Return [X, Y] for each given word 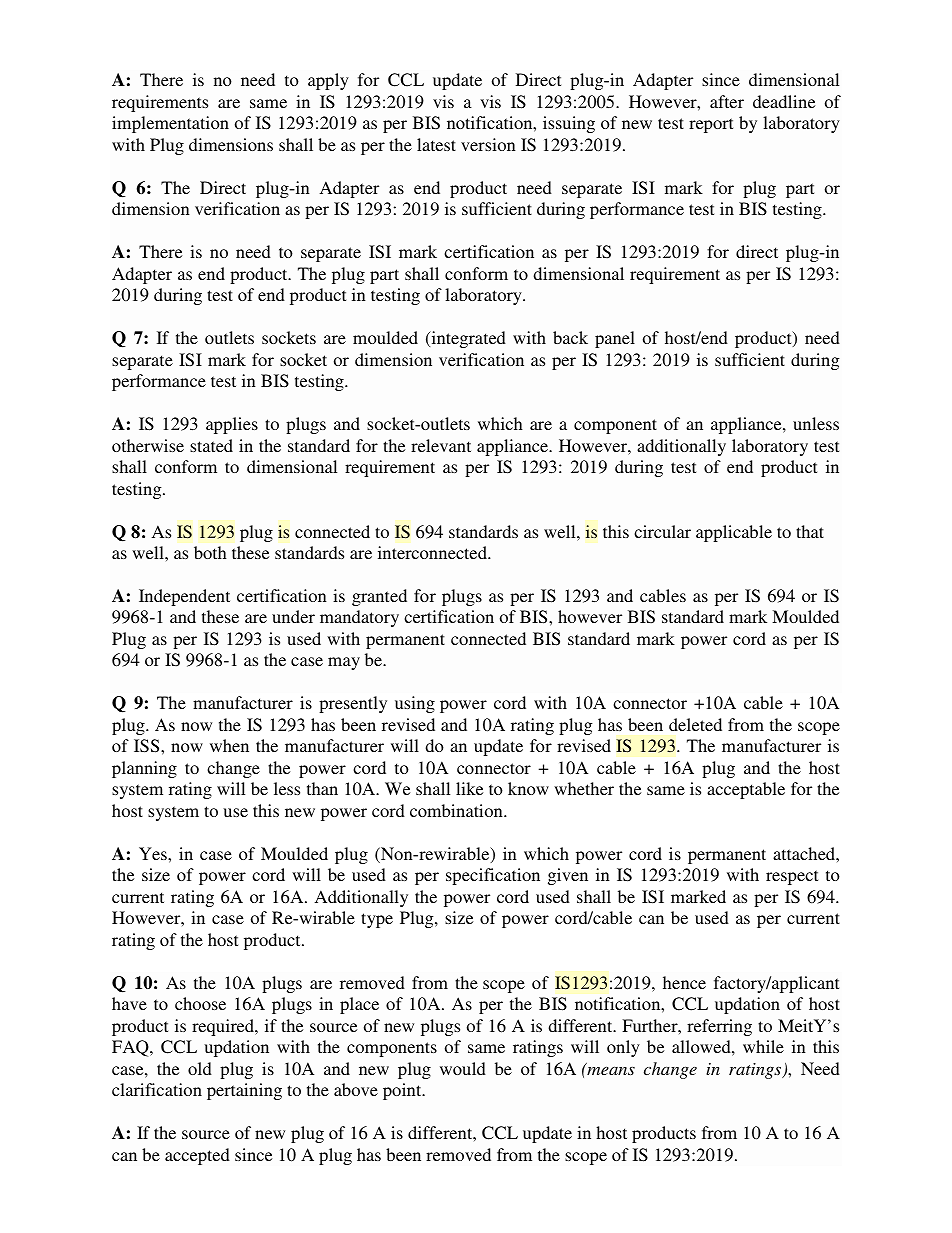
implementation [170, 124]
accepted [197, 1156]
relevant [441, 445]
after [727, 101]
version [488, 144]
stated [211, 445]
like [469, 788]
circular [662, 531]
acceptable [746, 790]
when [229, 745]
